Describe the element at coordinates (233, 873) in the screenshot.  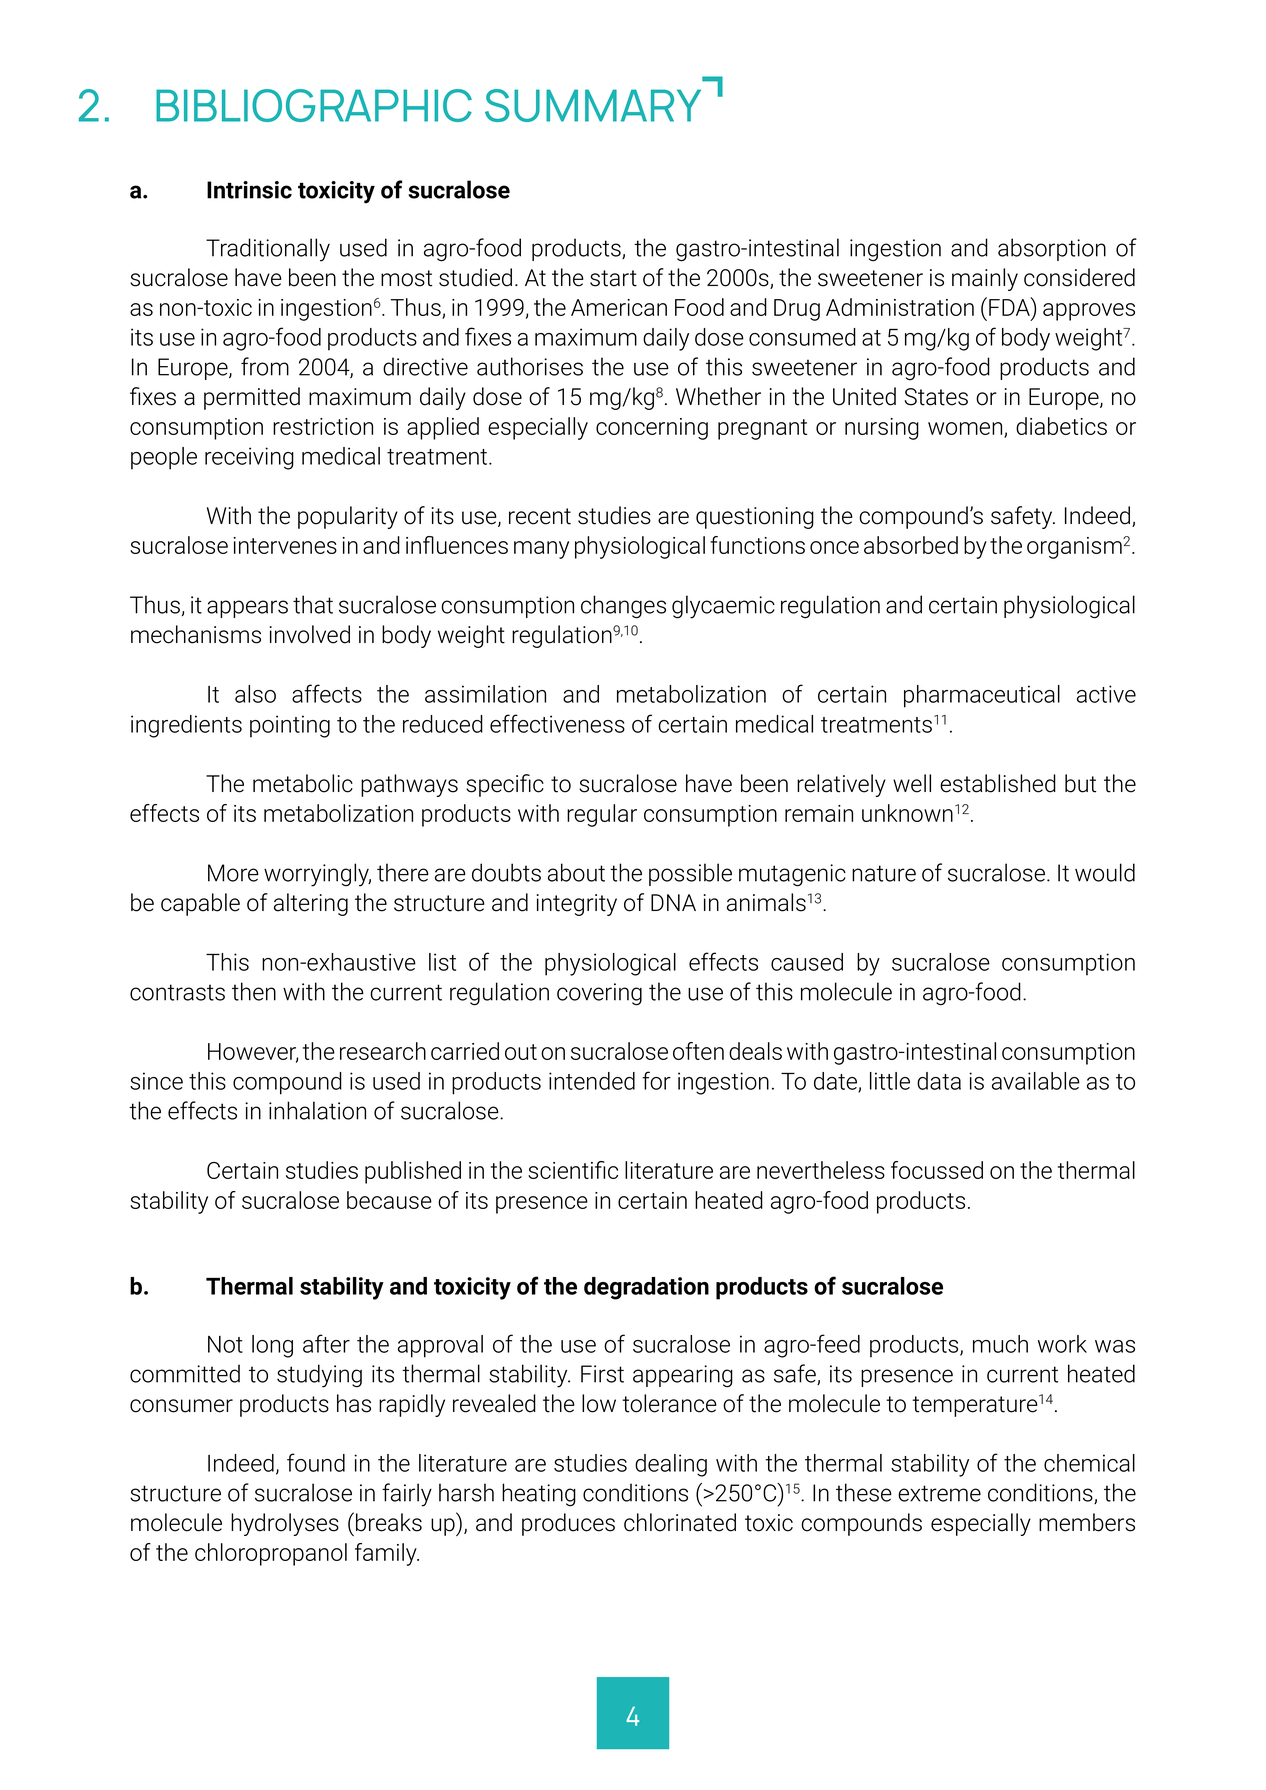
I see `More` at that location.
